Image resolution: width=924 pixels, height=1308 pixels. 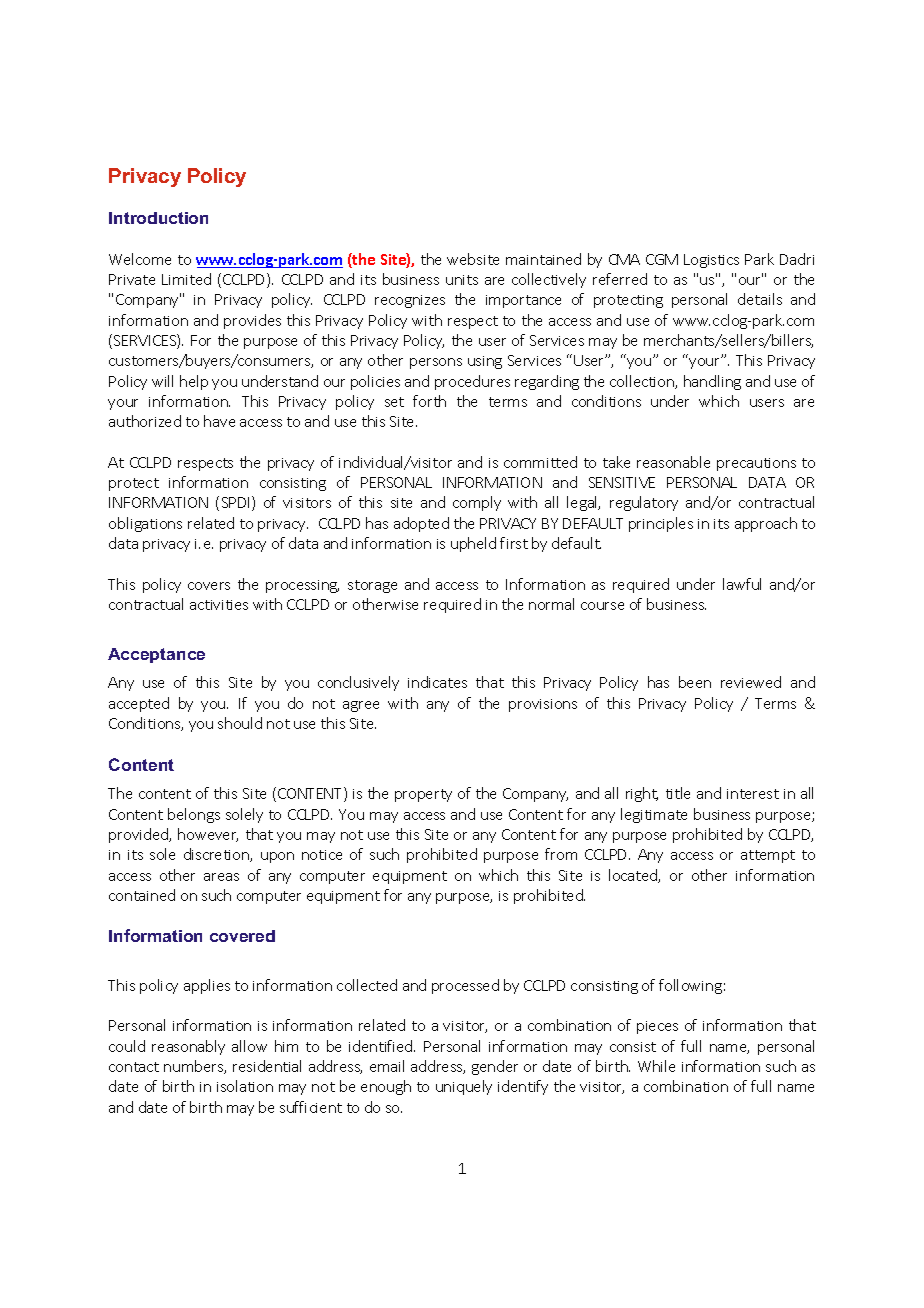 I want to click on property, so click(x=423, y=795).
